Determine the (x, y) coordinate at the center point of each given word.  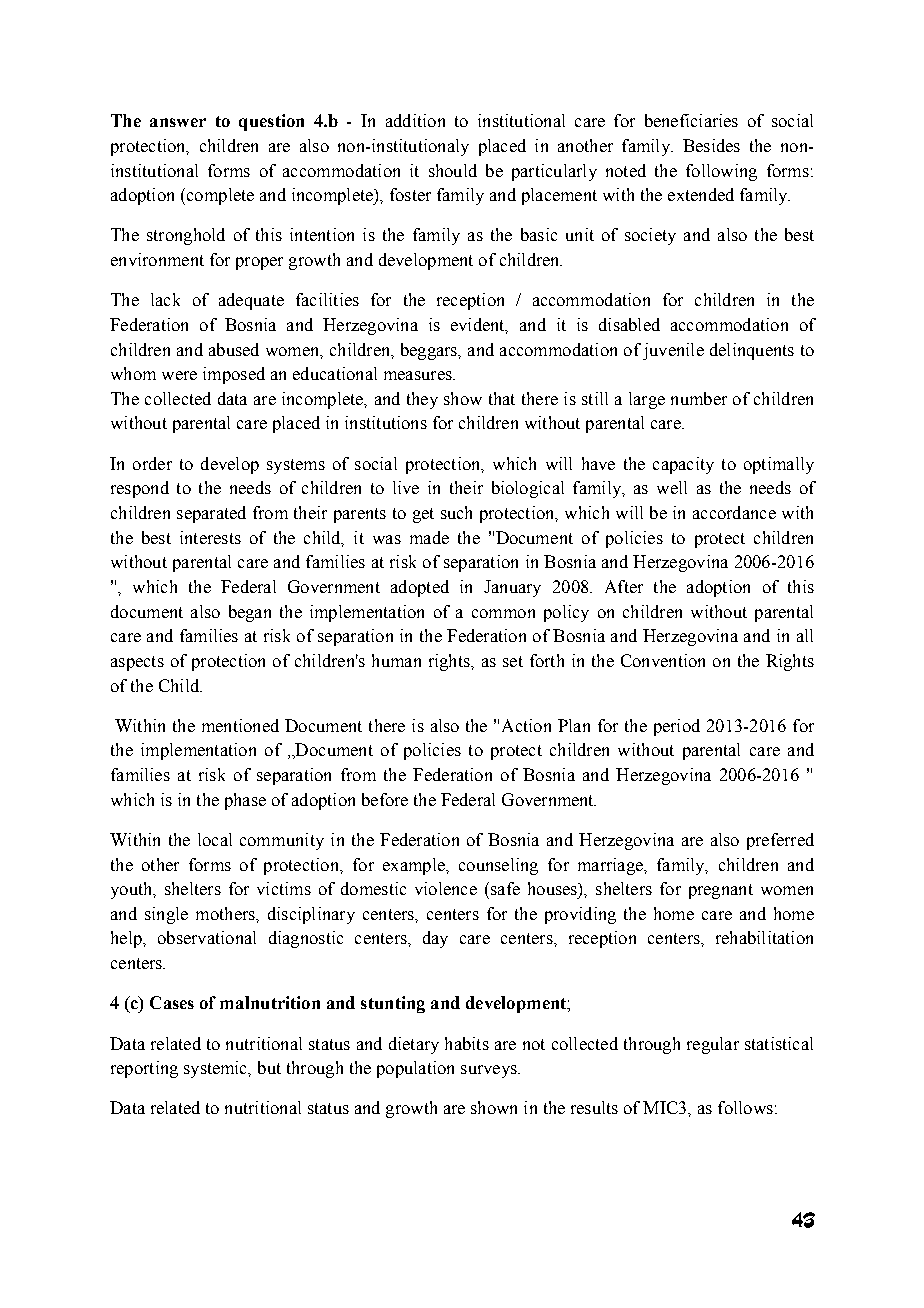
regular (713, 1045)
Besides (711, 145)
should (453, 170)
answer (178, 122)
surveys (490, 1071)
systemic (217, 1069)
